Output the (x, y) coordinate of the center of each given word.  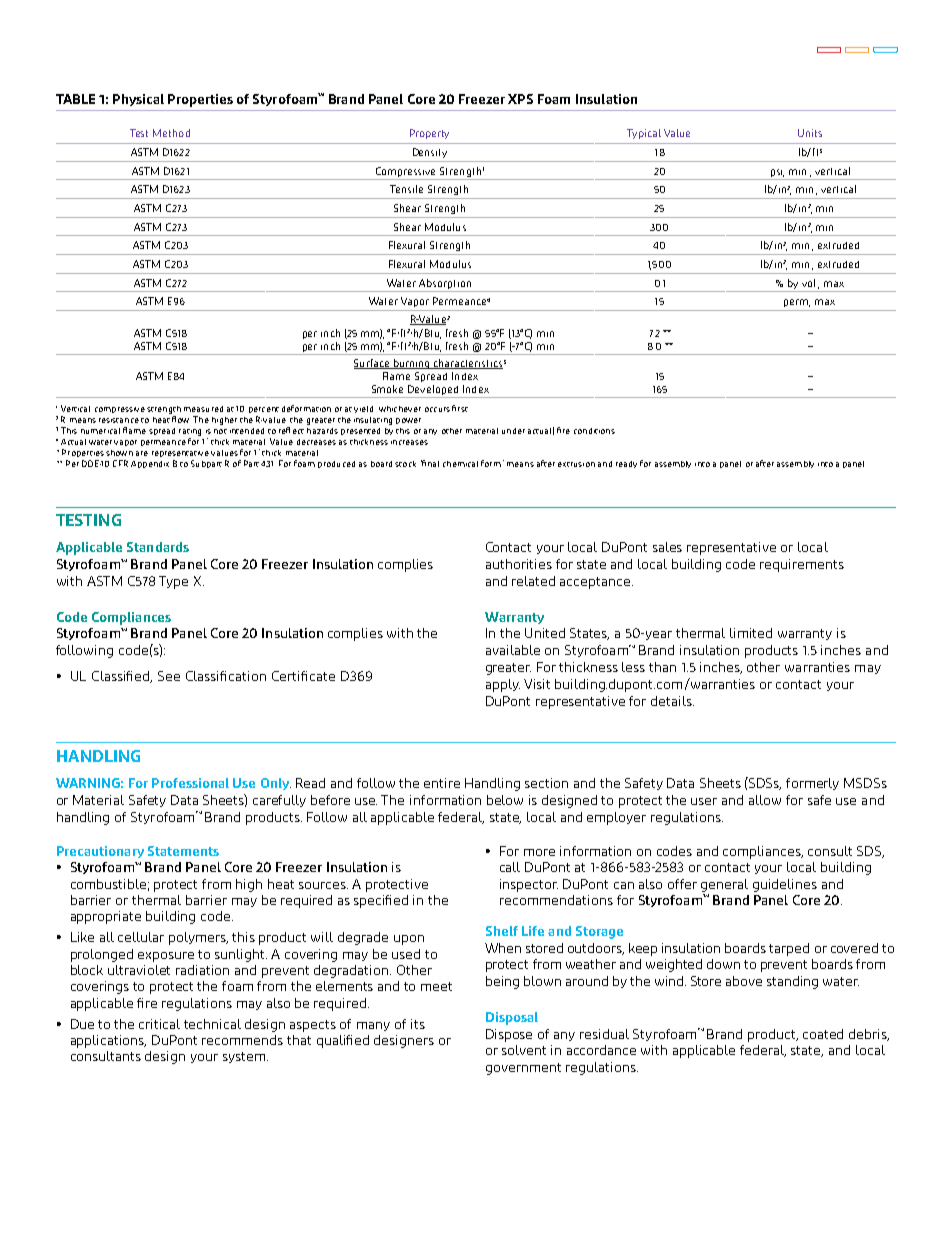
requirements (802, 565)
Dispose (509, 1035)
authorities (519, 564)
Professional (190, 783)
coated (823, 1034)
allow (765, 800)
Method (171, 133)
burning (411, 364)
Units (810, 133)
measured (203, 409)
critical (159, 1024)
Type (173, 582)
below (505, 800)
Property (429, 134)
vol (808, 283)
